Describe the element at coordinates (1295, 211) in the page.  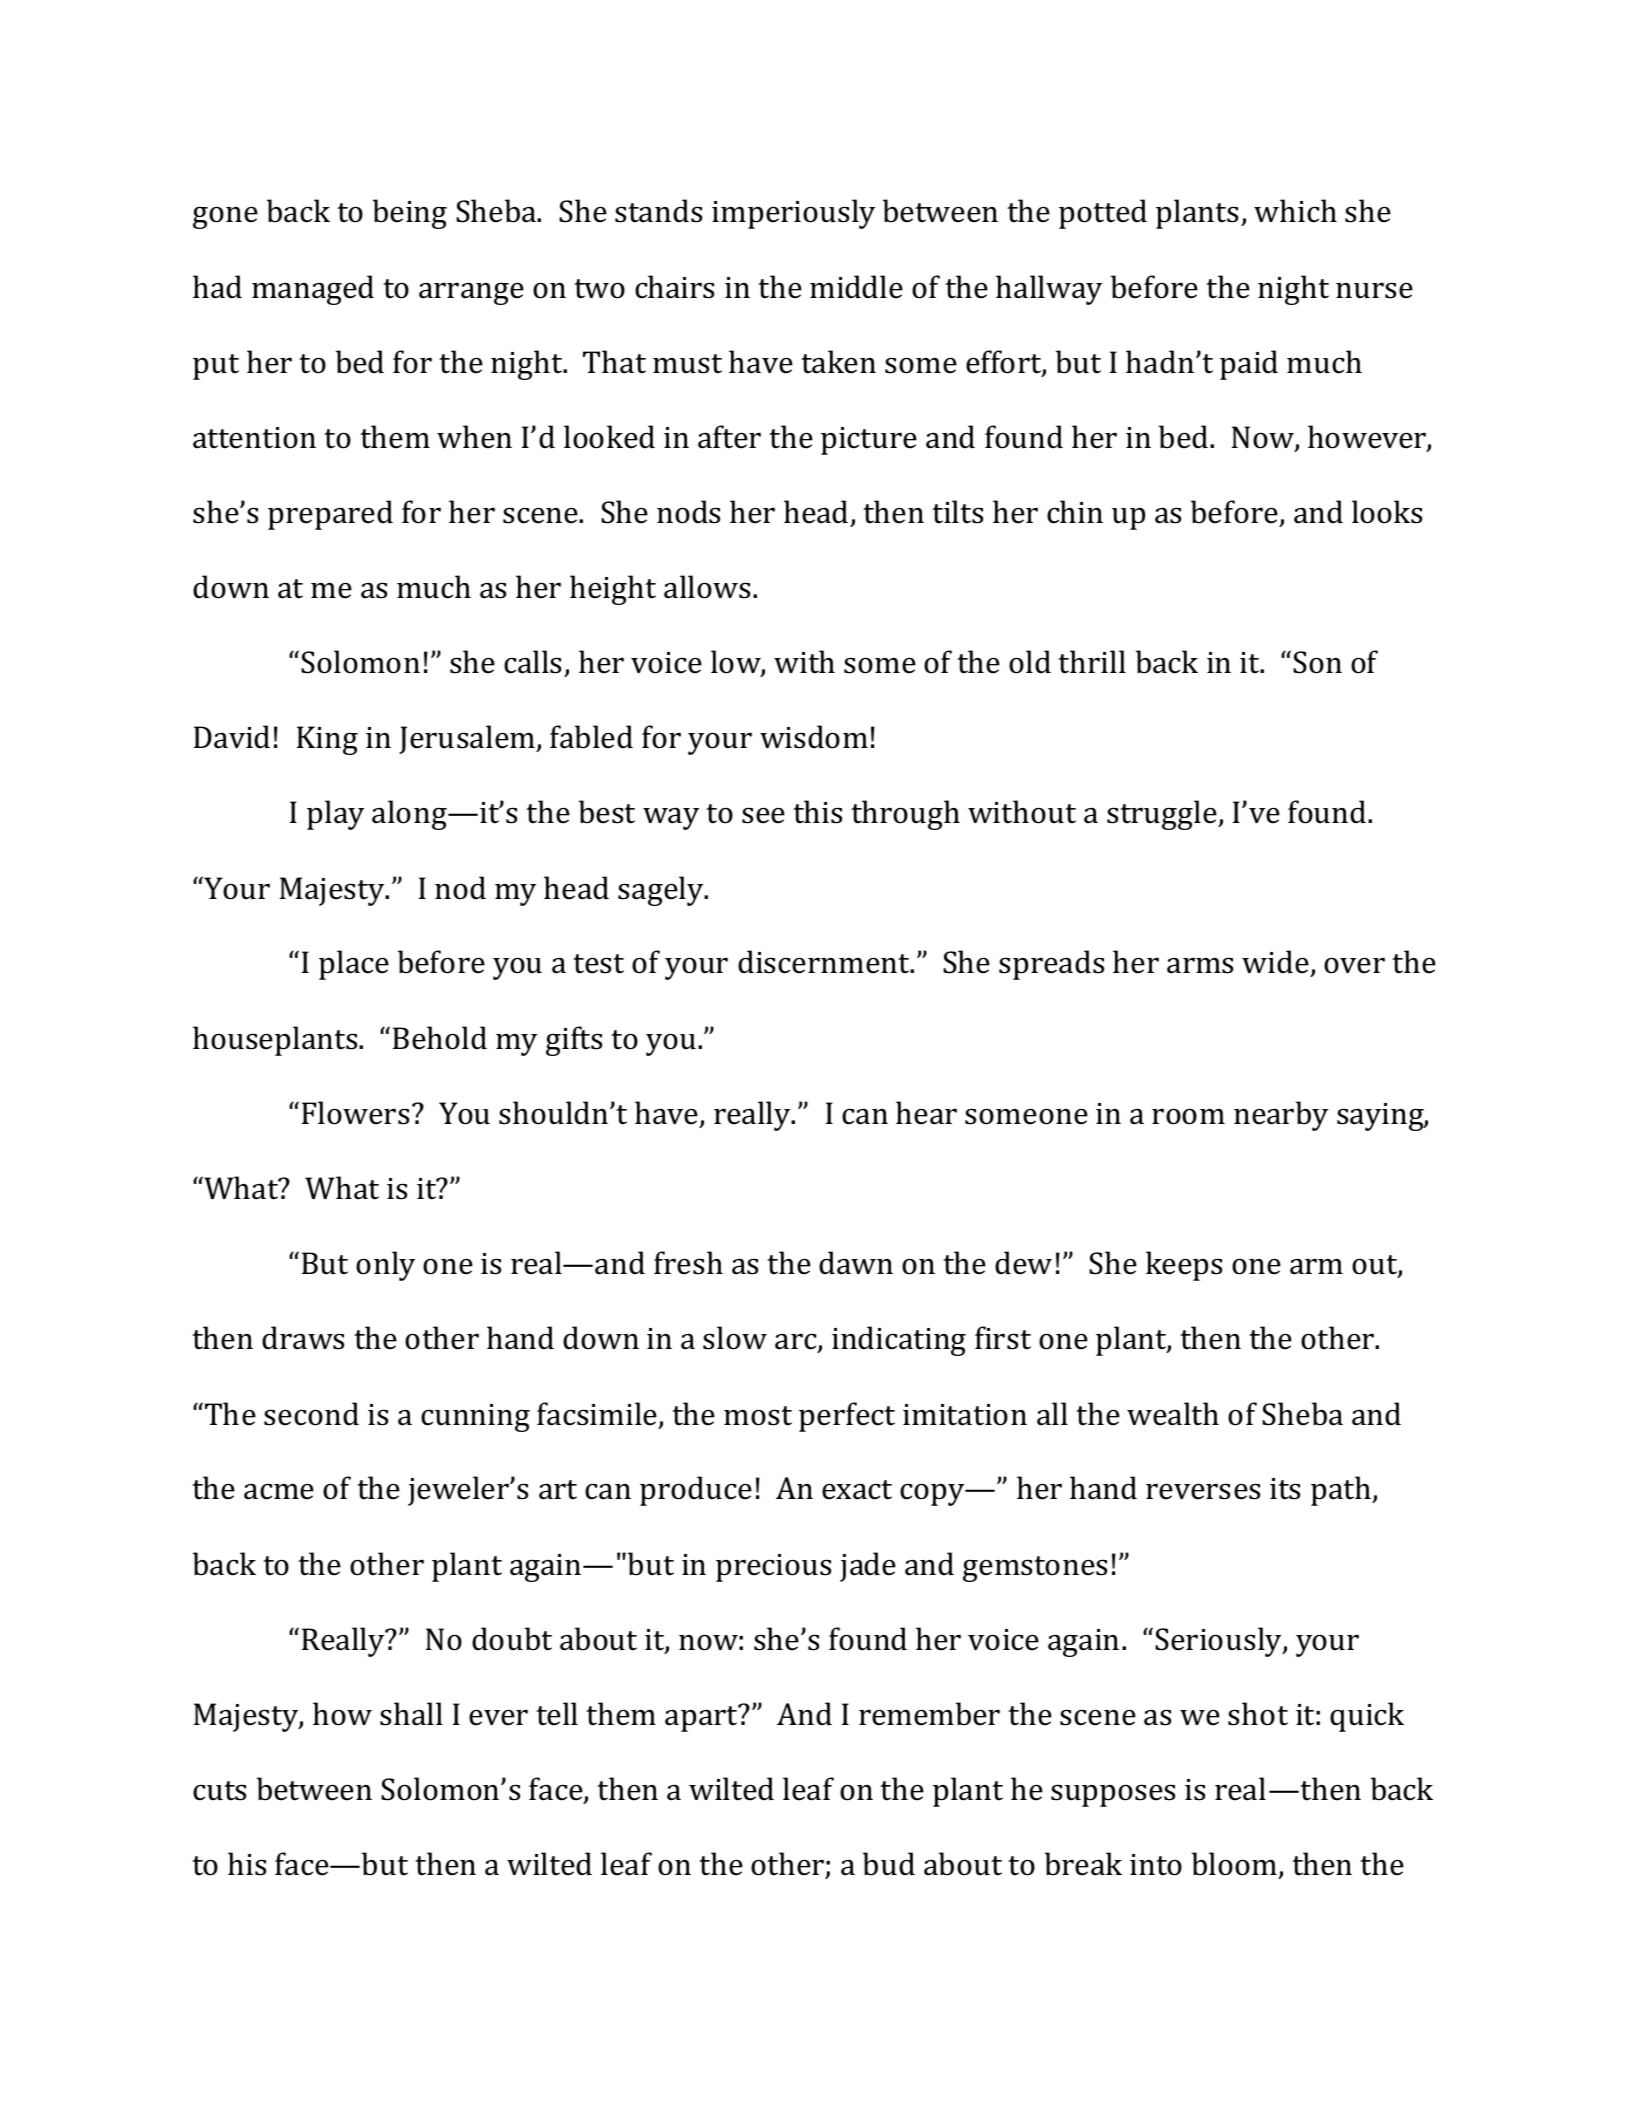
I see `which` at that location.
